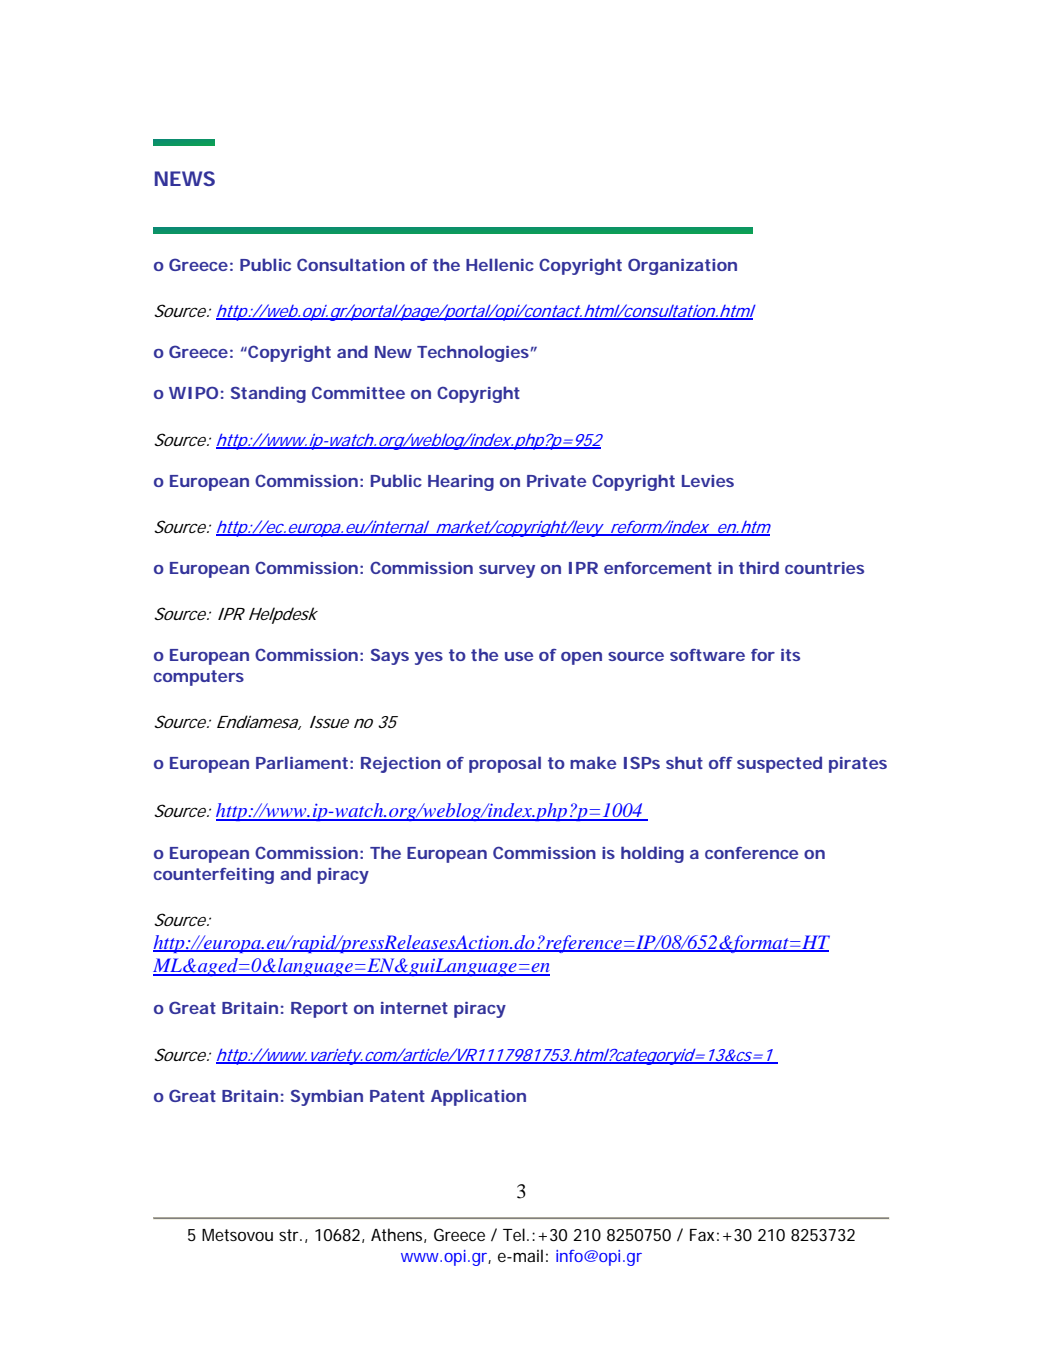 This screenshot has width=1043, height=1350. What do you see at coordinates (290, 1235) in the screenshot?
I see `str` at bounding box center [290, 1235].
